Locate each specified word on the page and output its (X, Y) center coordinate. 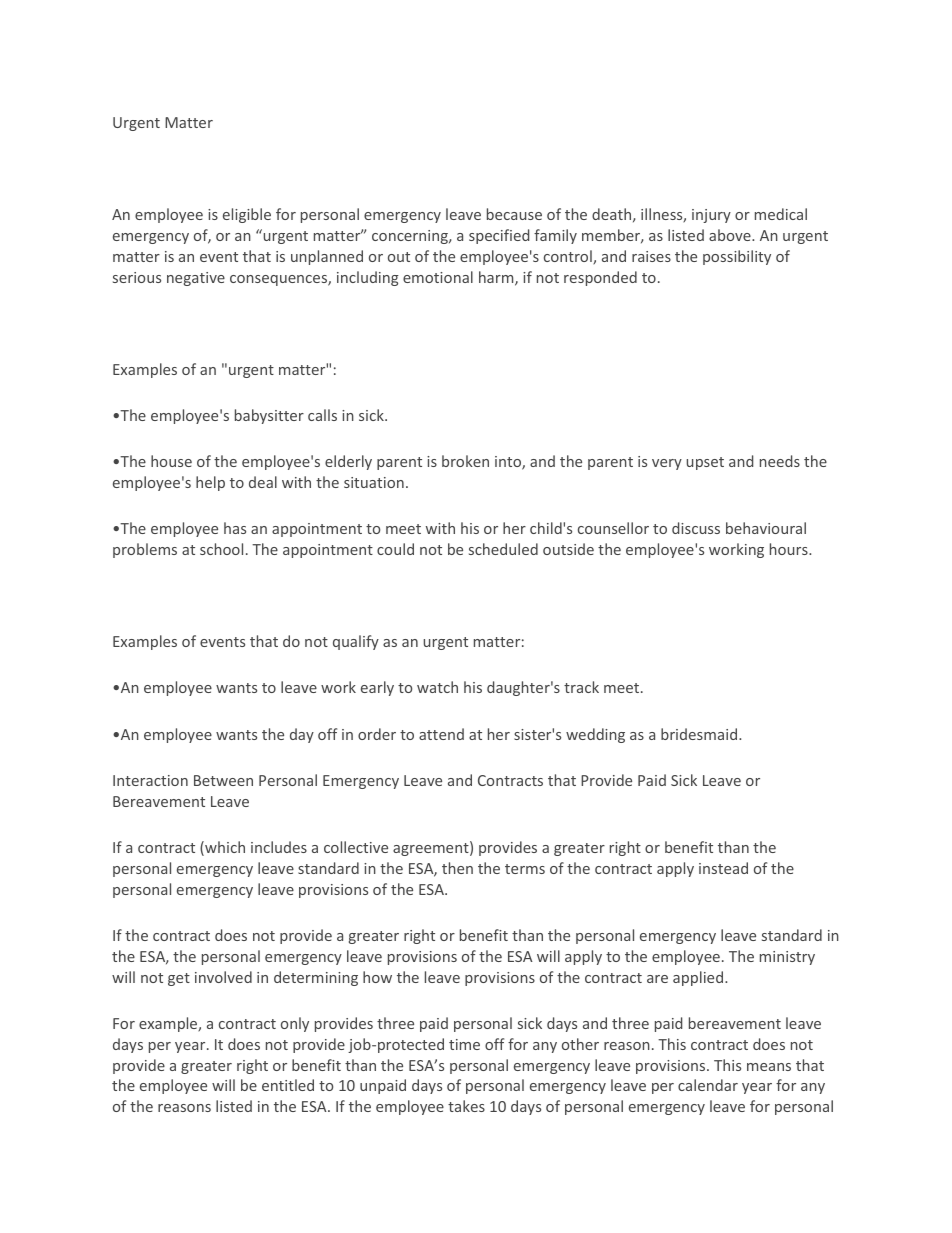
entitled (288, 1085)
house (171, 461)
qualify (356, 642)
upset (705, 463)
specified (499, 236)
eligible (247, 215)
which (224, 848)
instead (723, 868)
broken (465, 461)
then (457, 868)
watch (437, 687)
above (731, 235)
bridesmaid (700, 734)
